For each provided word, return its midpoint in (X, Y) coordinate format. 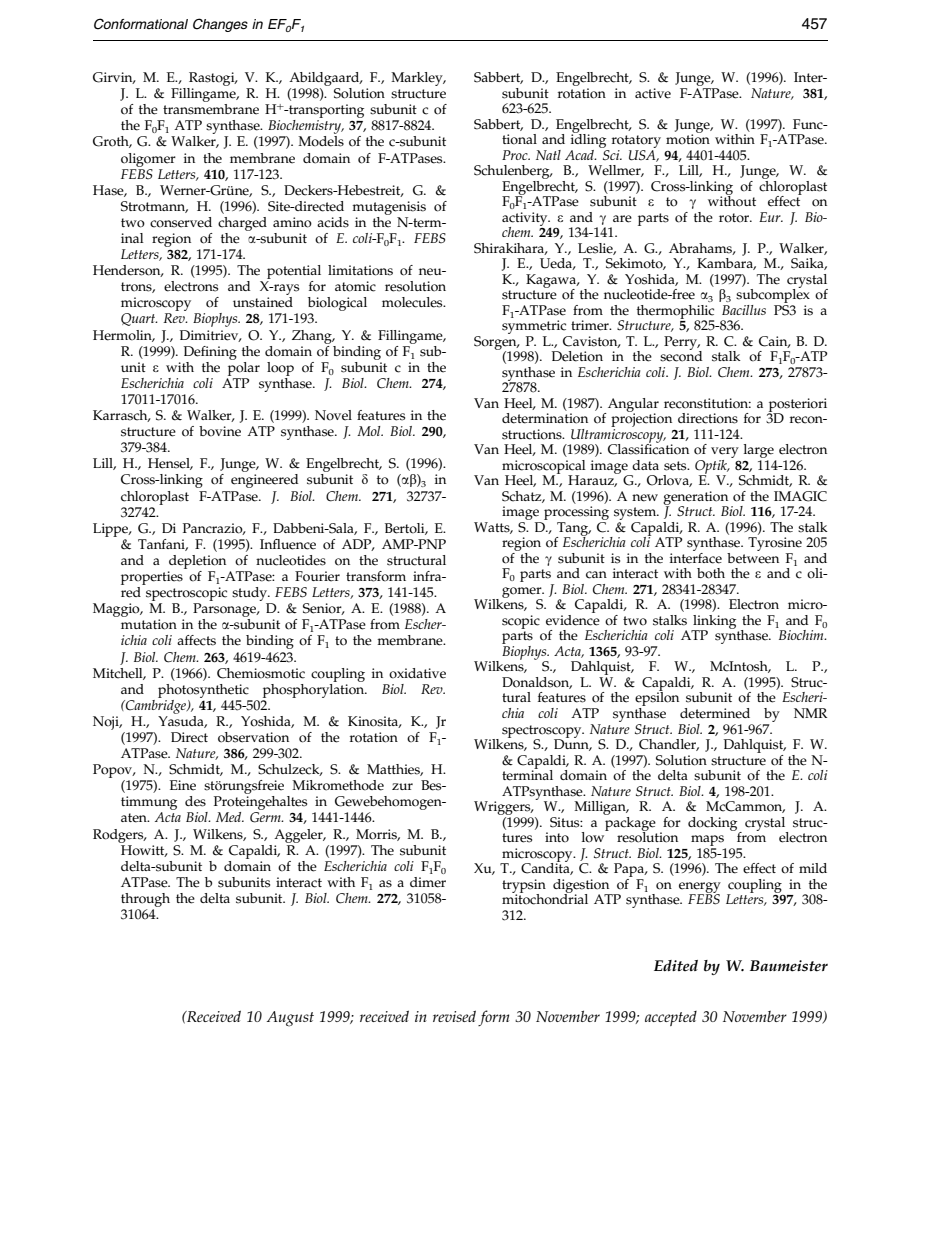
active (653, 93)
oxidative (417, 673)
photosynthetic (203, 691)
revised (454, 1016)
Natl (548, 155)
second (681, 355)
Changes (220, 25)
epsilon (657, 699)
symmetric (535, 328)
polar (244, 367)
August (290, 1019)
